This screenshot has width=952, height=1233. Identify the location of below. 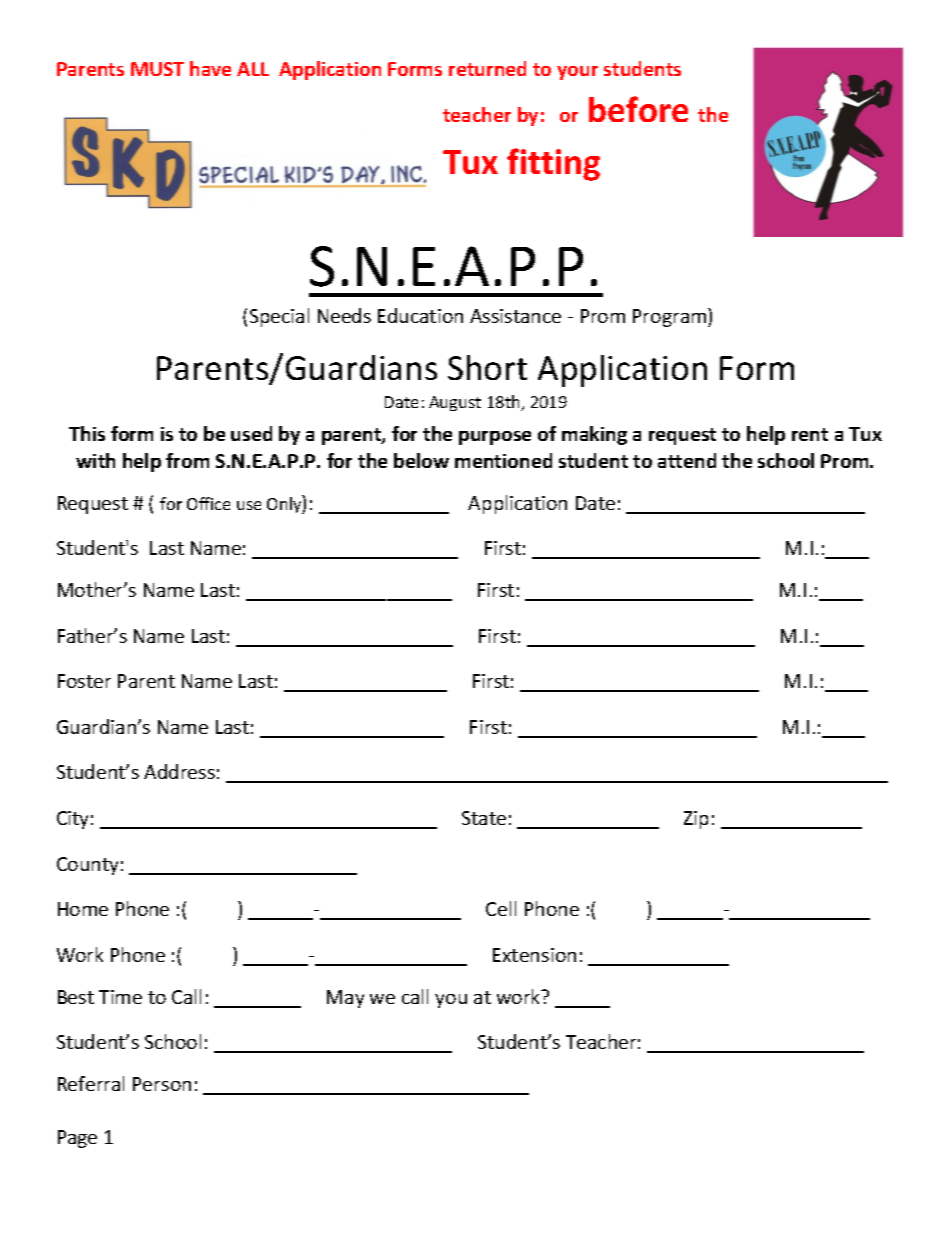
(421, 460).
